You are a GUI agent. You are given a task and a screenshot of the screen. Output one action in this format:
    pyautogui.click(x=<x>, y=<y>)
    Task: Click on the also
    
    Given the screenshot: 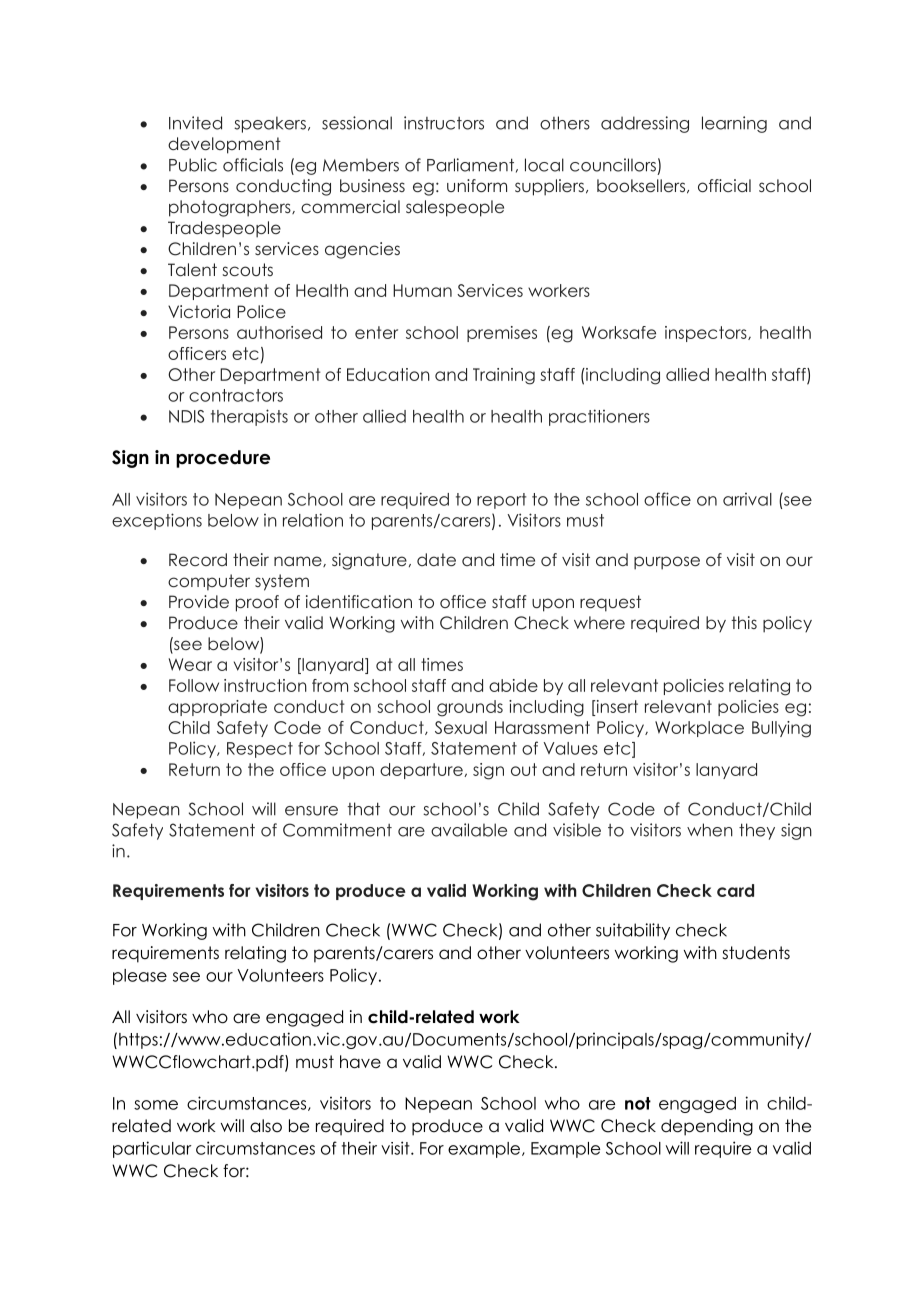 What is the action you would take?
    pyautogui.click(x=266, y=1126)
